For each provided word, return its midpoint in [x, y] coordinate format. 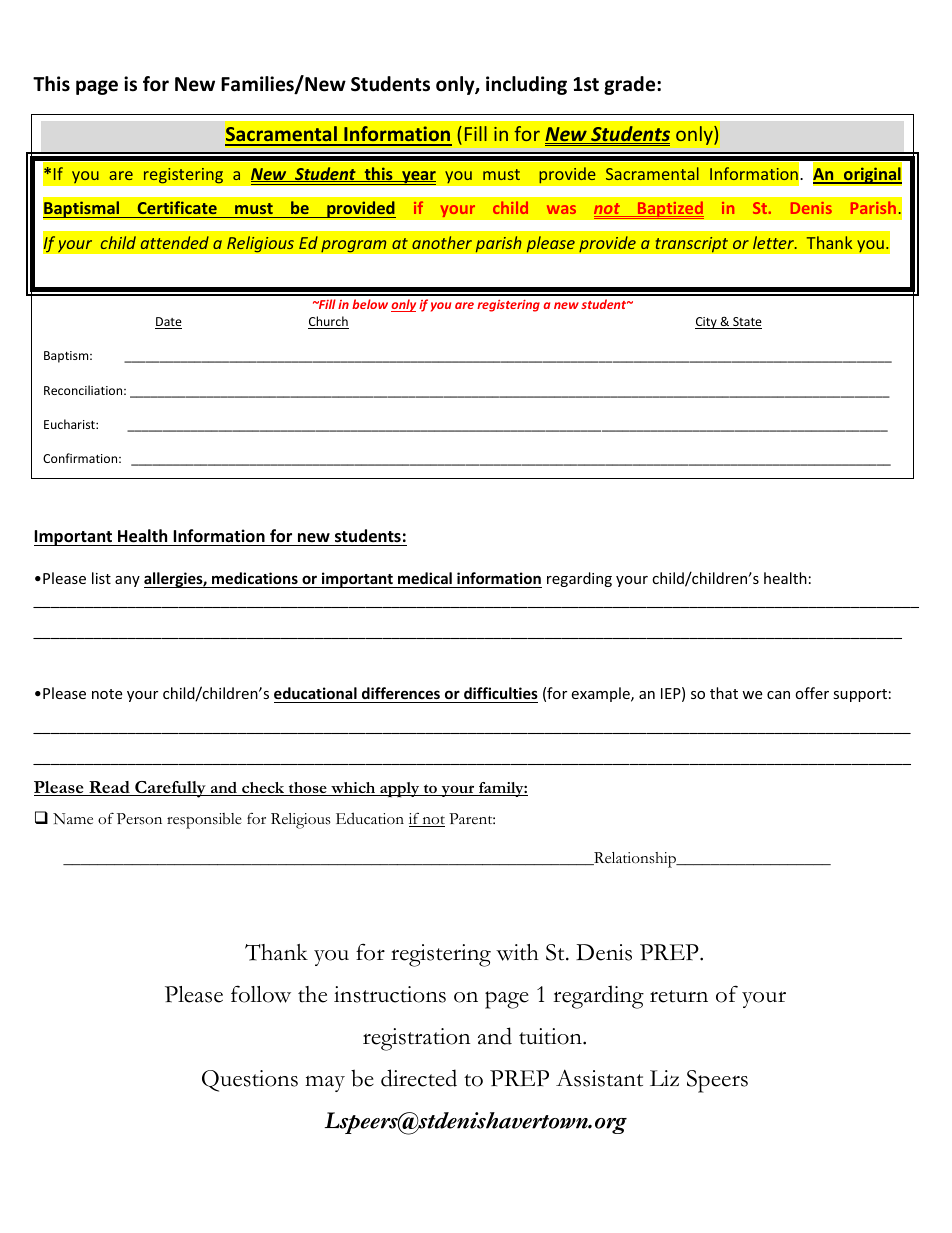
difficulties [501, 693]
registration [417, 1039]
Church [328, 322]
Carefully [170, 789]
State [746, 323]
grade [631, 85]
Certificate [177, 207]
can [778, 695]
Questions [250, 1081]
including [526, 85]
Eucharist [70, 424]
